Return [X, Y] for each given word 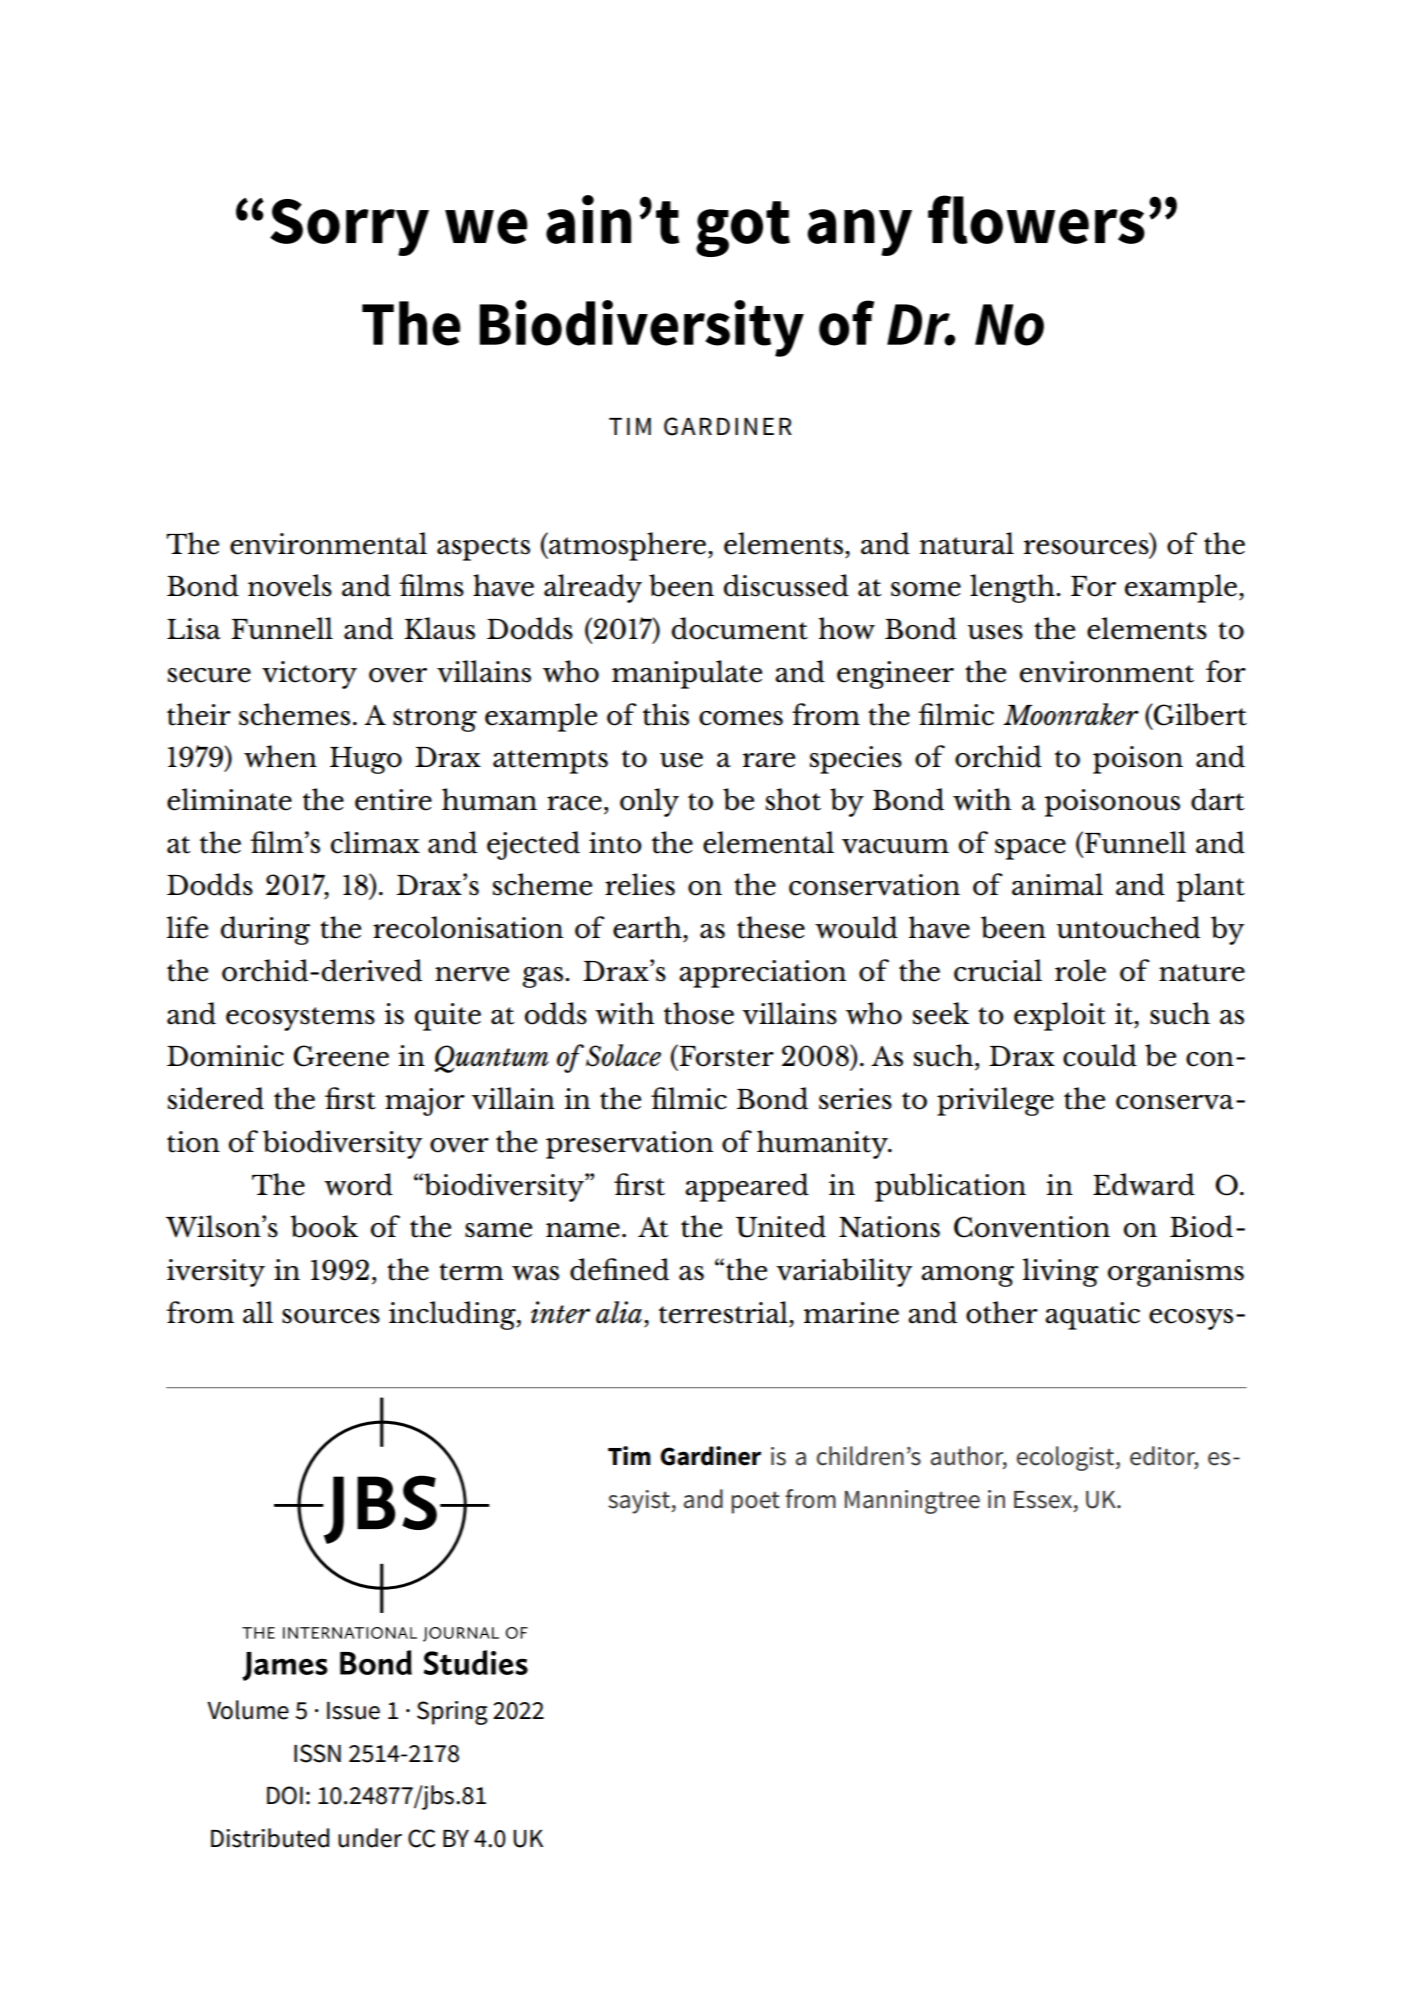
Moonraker [1071, 714]
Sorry [349, 227]
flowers [1036, 219]
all [258, 1312]
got [743, 229]
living [1061, 1272]
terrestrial [724, 1312]
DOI [285, 1795]
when [280, 756]
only [649, 802]
